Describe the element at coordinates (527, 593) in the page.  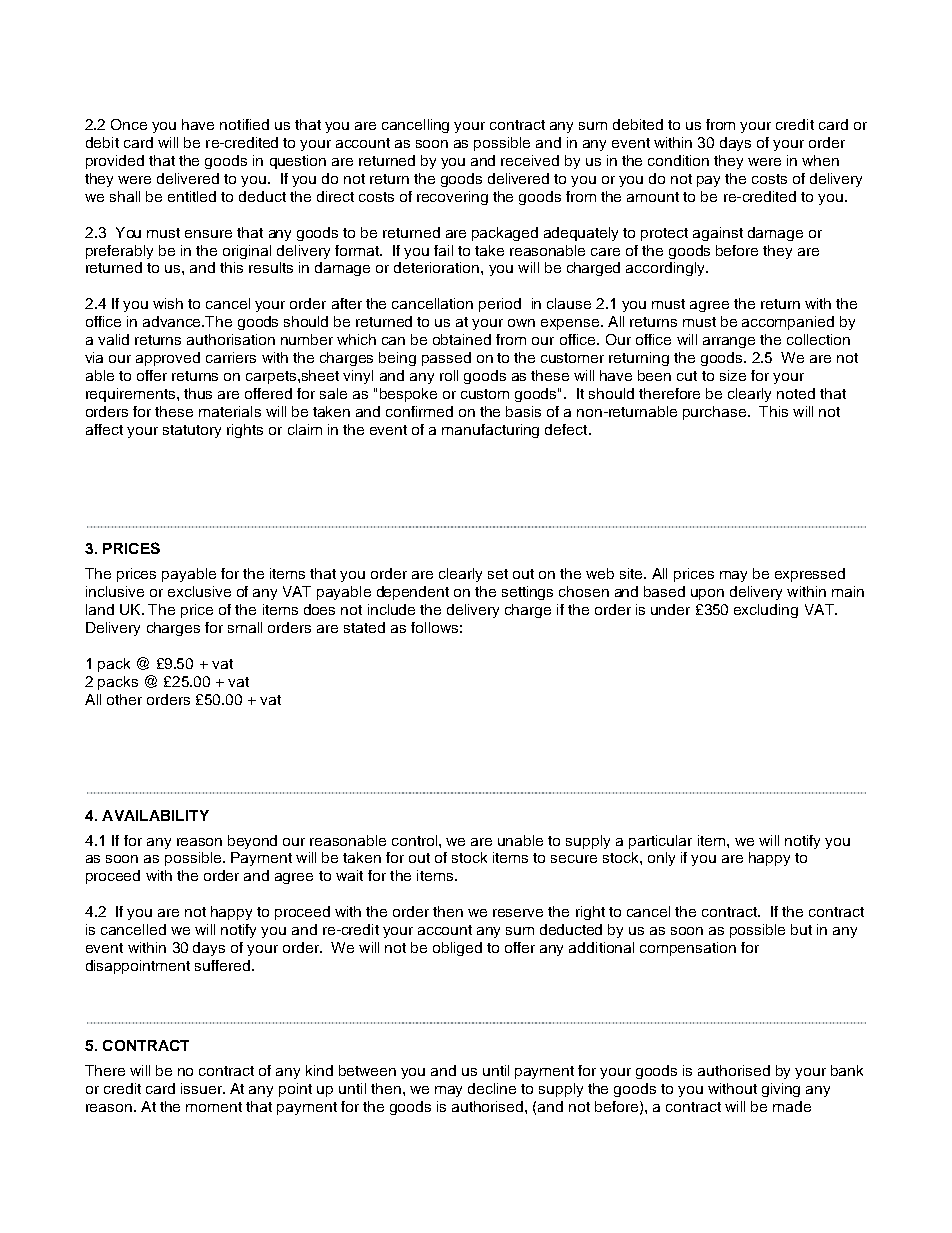
I see `settings` at that location.
